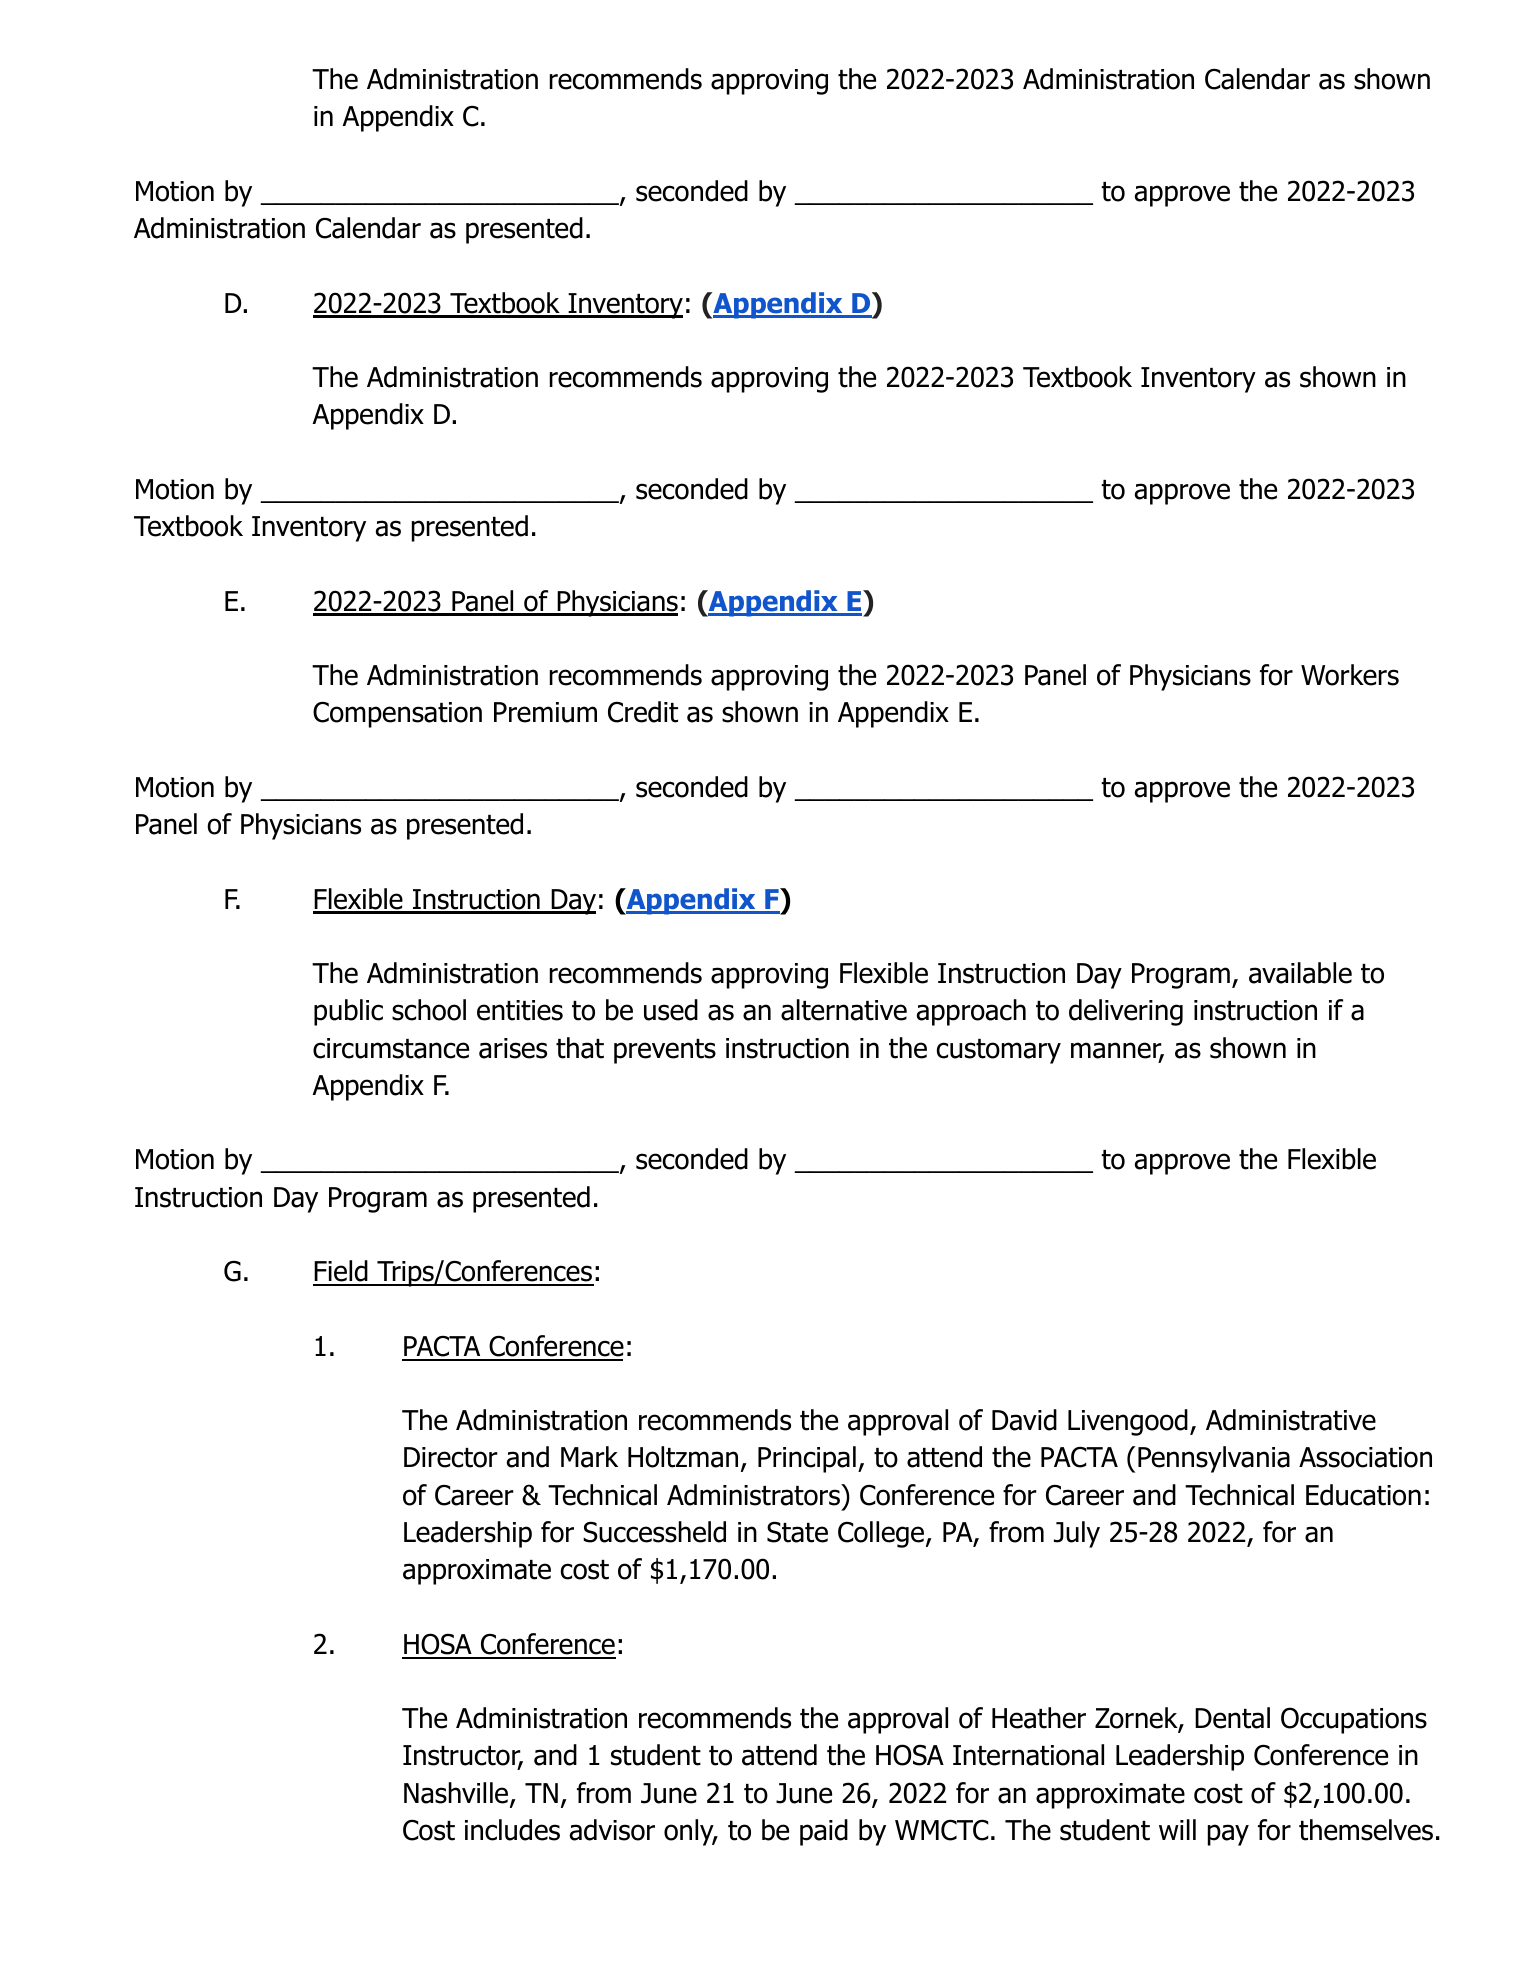  Describe the element at coordinates (844, 1010) in the image. I see `alternative` at that location.
